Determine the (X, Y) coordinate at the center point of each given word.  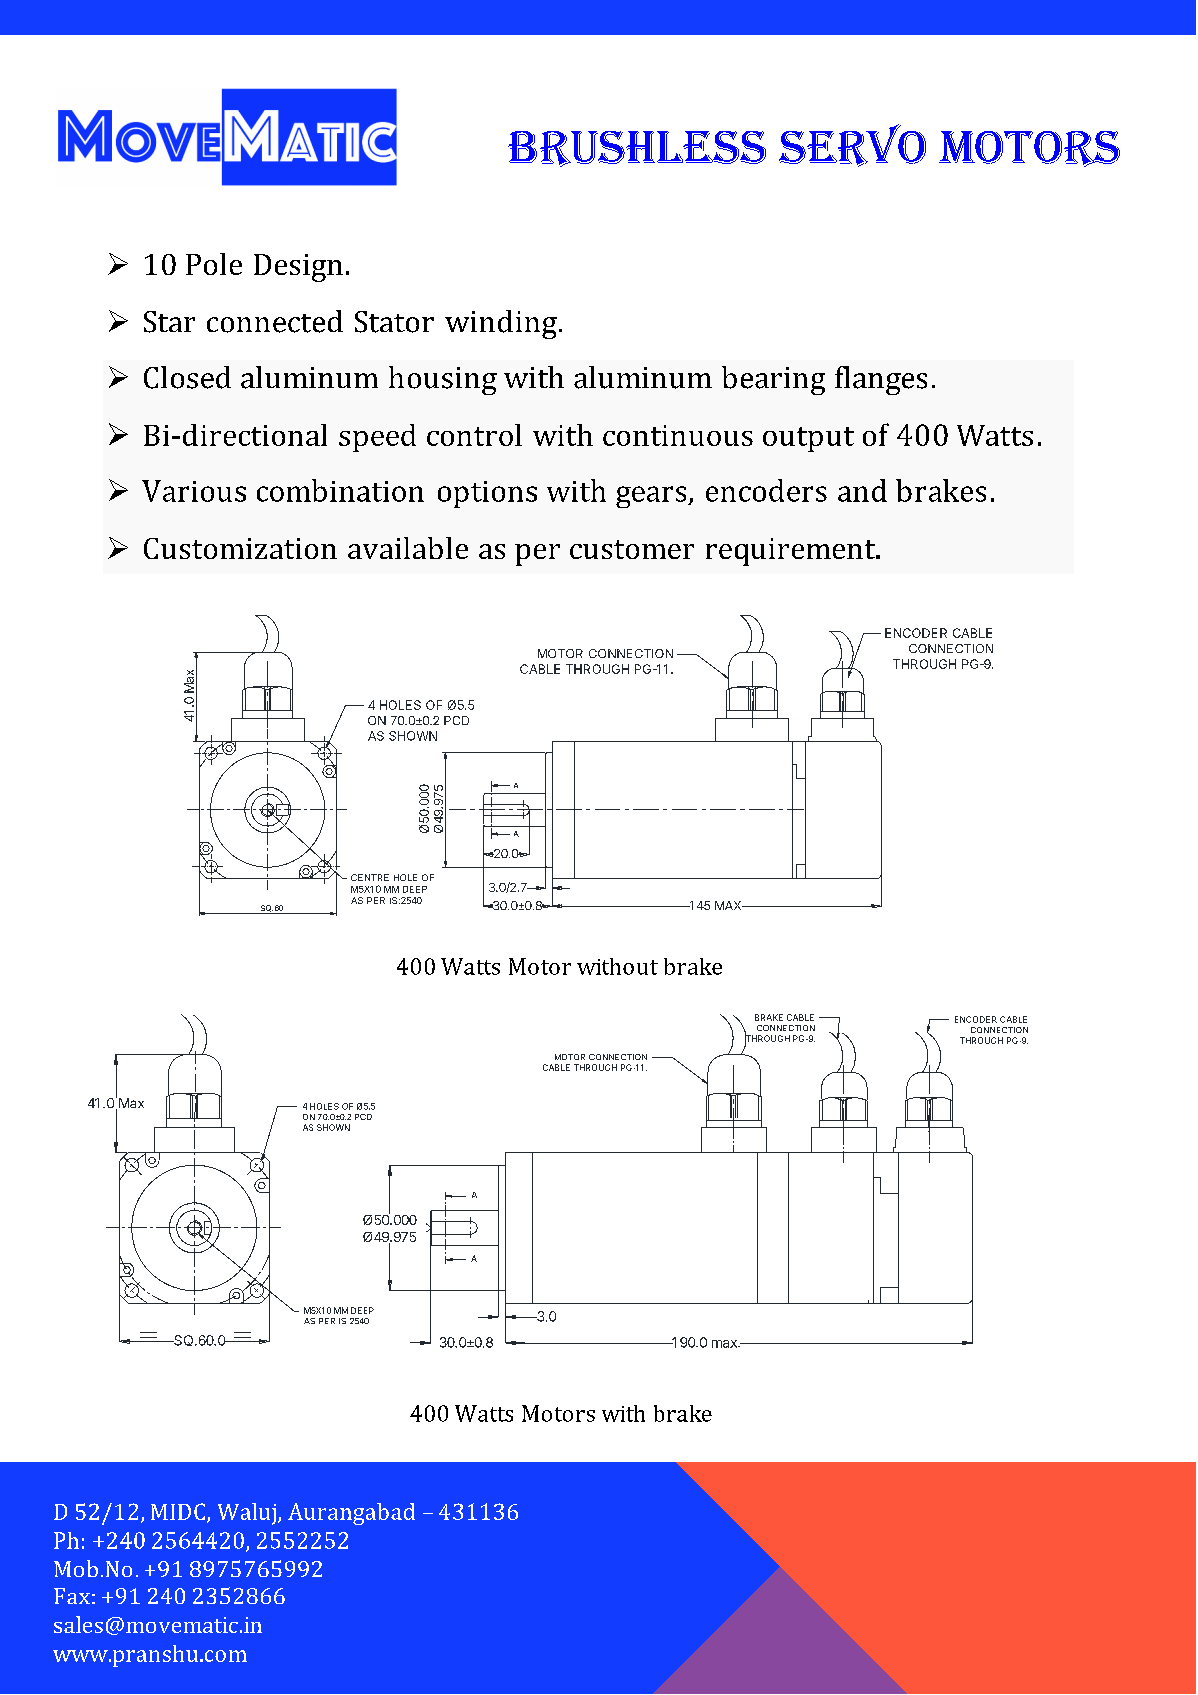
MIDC (179, 1512)
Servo (852, 145)
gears (652, 497)
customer (632, 549)
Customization (240, 548)
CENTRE (370, 877)
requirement (791, 552)
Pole (214, 264)
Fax (72, 1596)
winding (501, 324)
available (408, 548)
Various (194, 491)
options (487, 494)
